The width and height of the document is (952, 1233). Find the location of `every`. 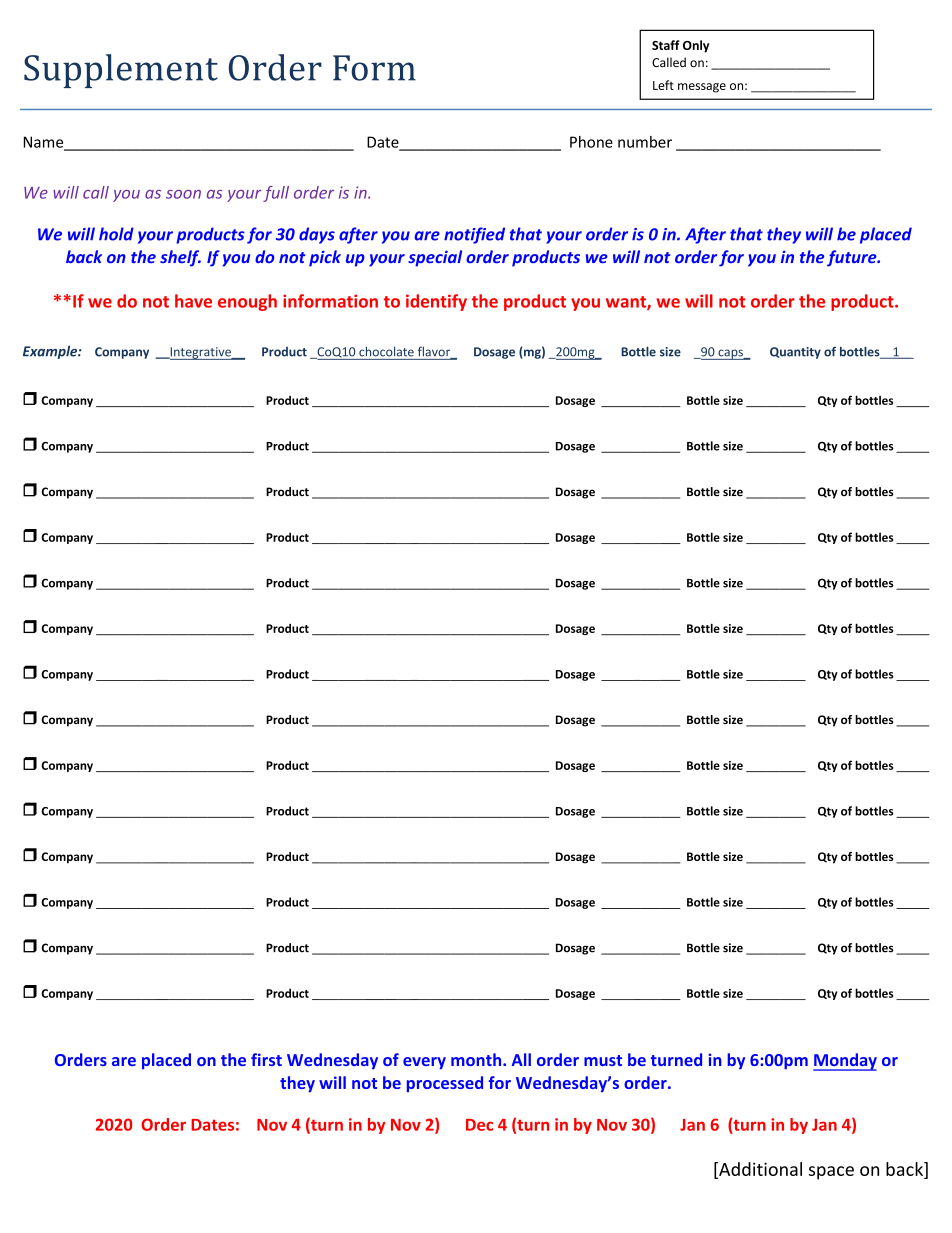

every is located at coordinates (424, 1063).
